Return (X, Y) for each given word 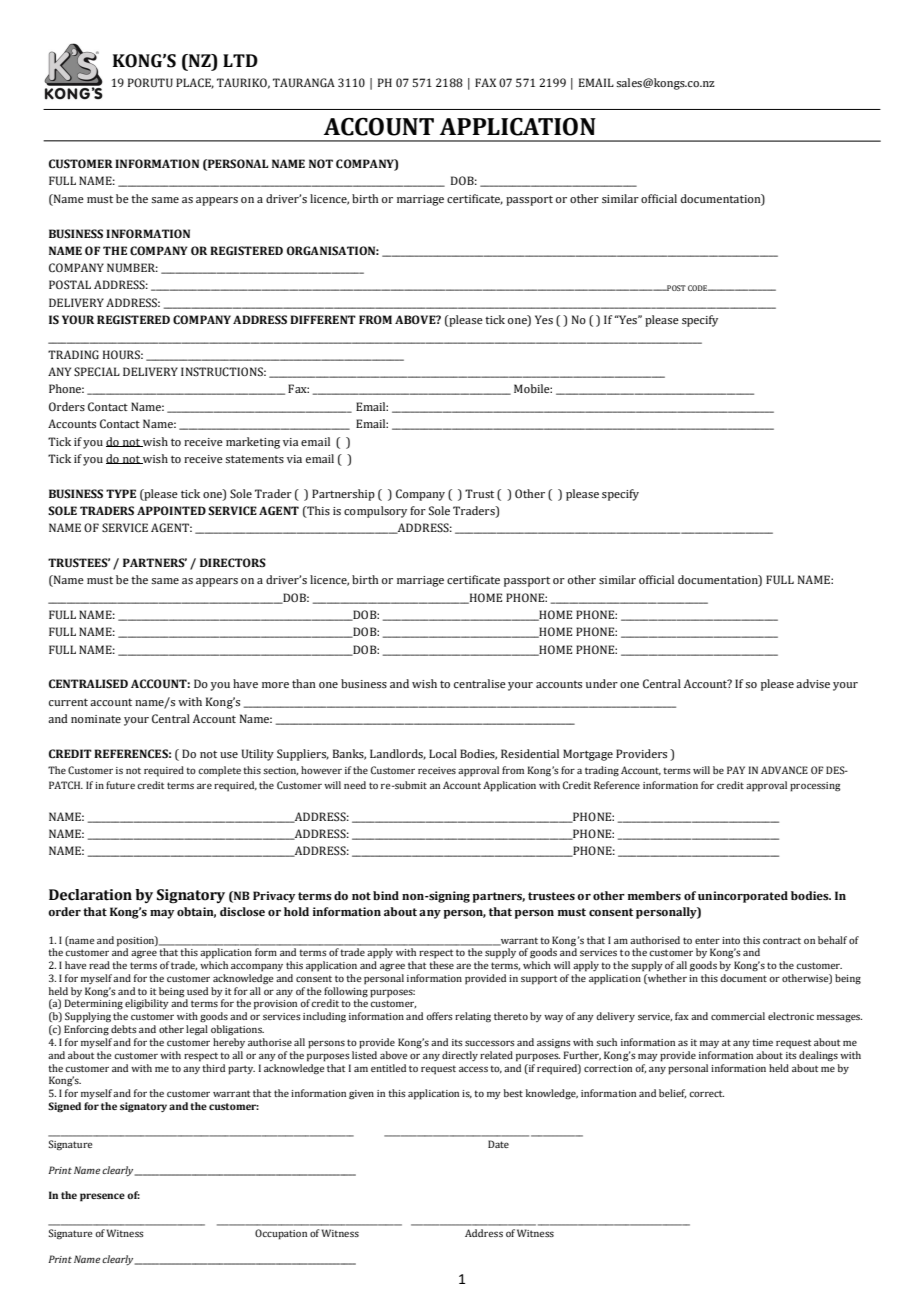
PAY (736, 770)
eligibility (147, 1004)
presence (102, 1197)
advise (813, 683)
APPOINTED (171, 510)
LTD (240, 60)
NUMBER (132, 267)
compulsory (375, 512)
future (120, 785)
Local (443, 753)
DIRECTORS (233, 562)
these (441, 965)
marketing (253, 443)
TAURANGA (304, 82)
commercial (738, 1016)
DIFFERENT (323, 319)
